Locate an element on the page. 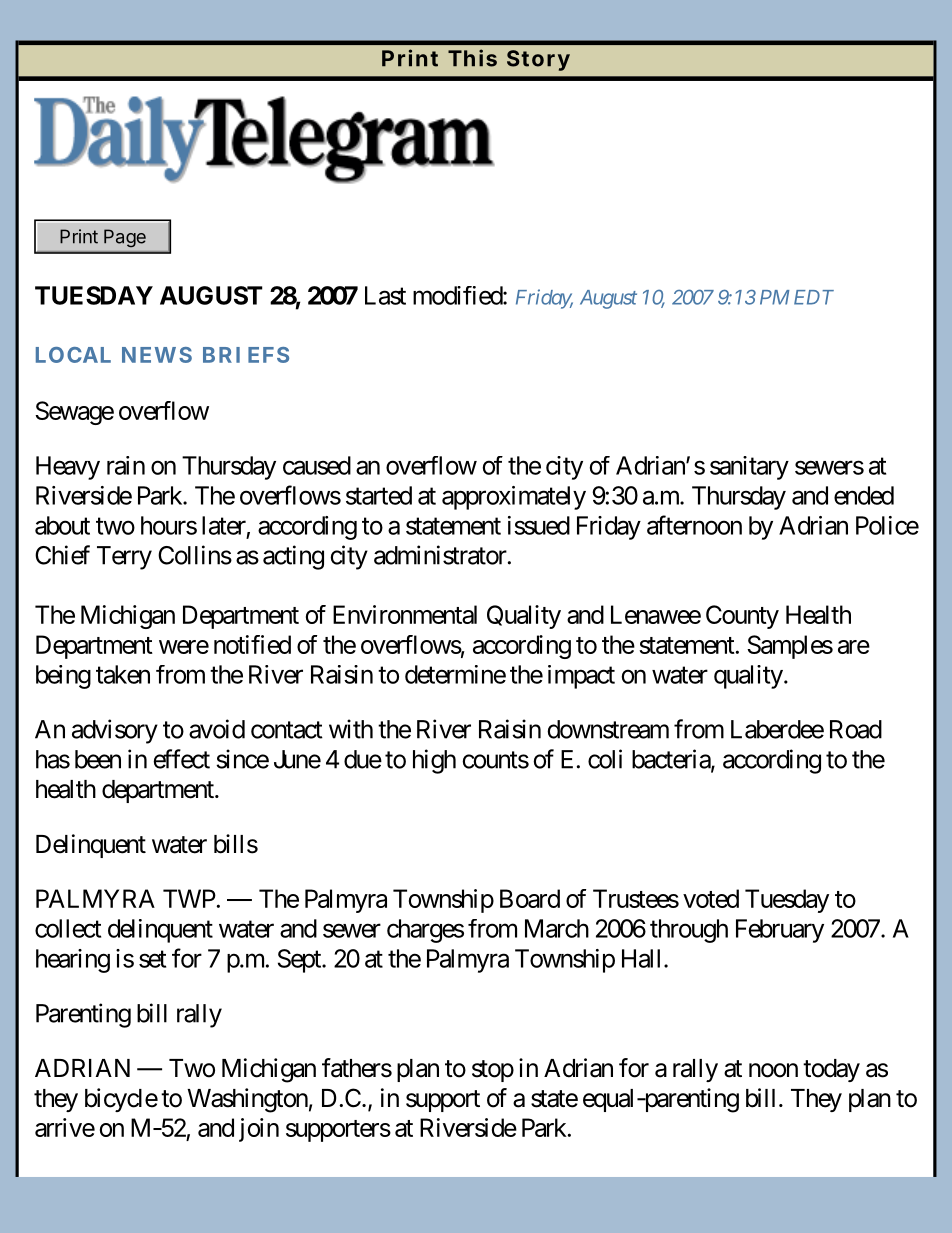 The image size is (952, 1233). Terry is located at coordinates (124, 558).
